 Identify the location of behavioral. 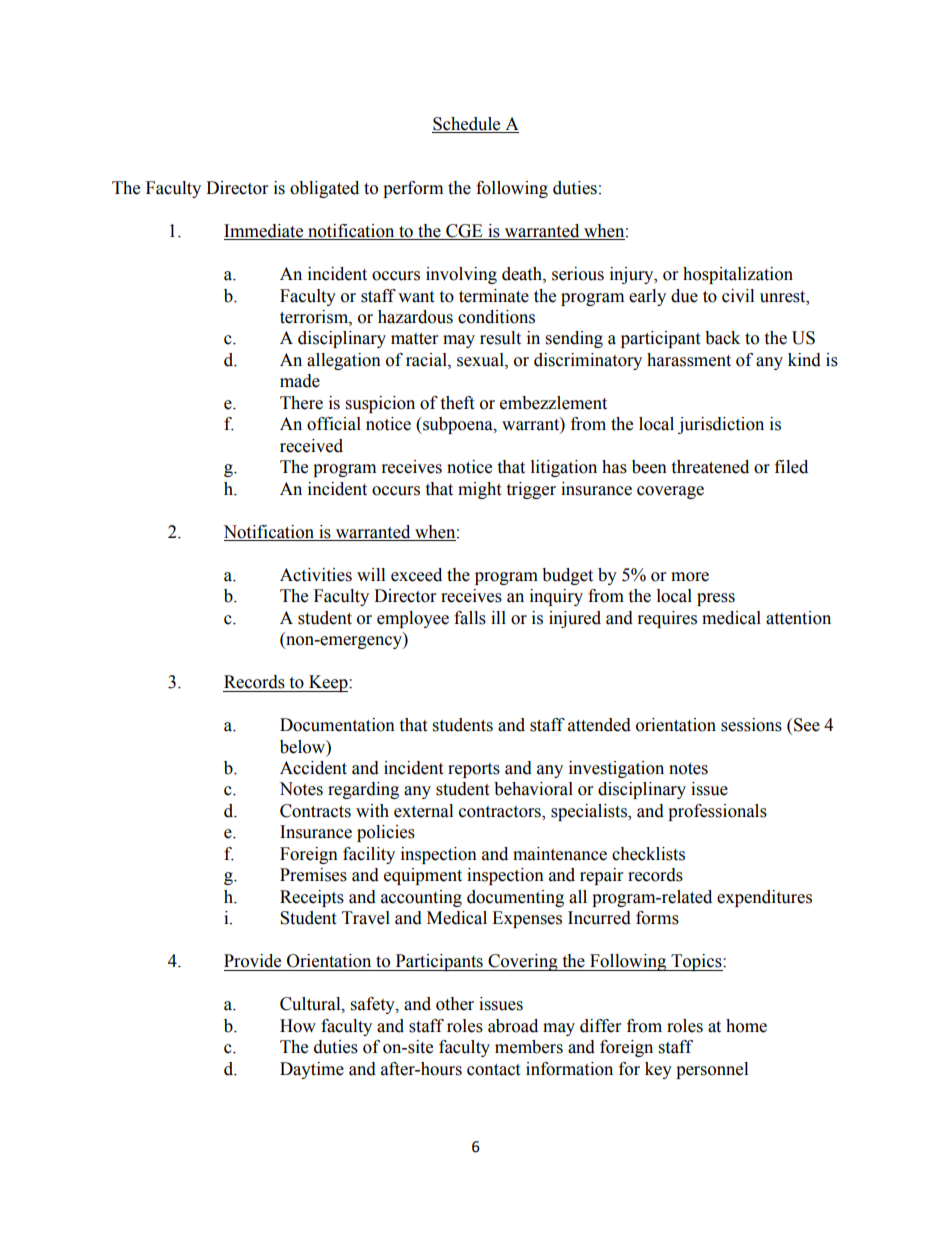
(533, 789).
